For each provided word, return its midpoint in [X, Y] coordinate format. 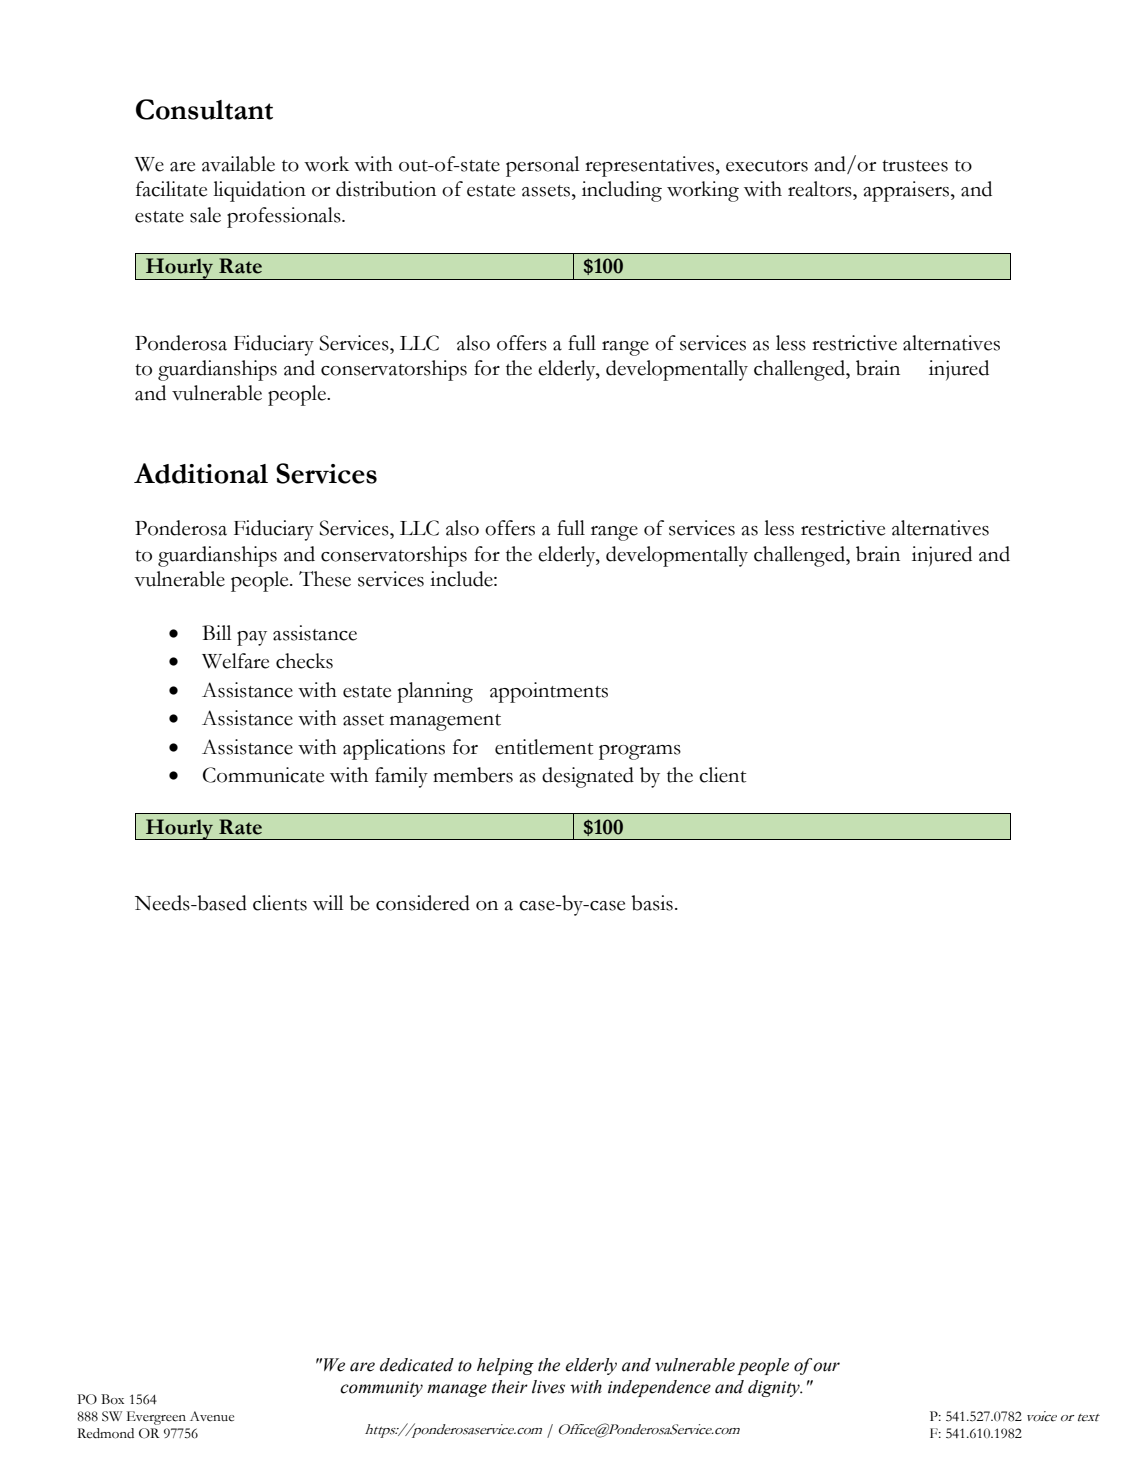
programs [640, 752]
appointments [549, 692]
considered [423, 903]
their [510, 1387]
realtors [821, 189]
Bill [216, 632]
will [328, 903]
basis [652, 903]
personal [542, 166]
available [238, 164]
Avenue [212, 1416]
